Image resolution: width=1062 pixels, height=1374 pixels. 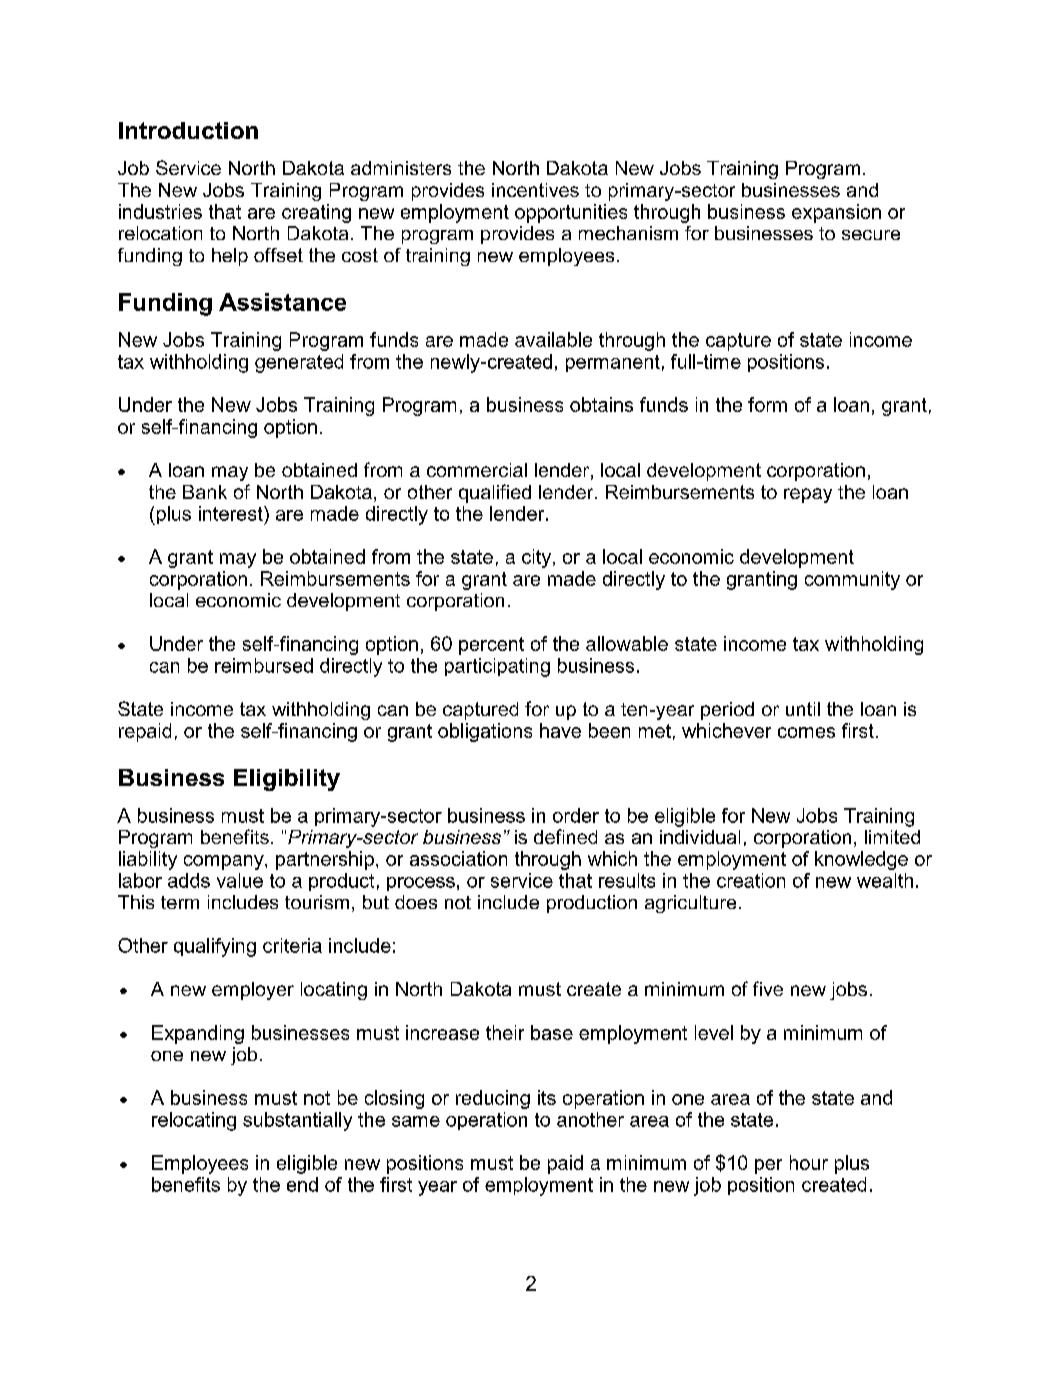 What do you see at coordinates (836, 213) in the screenshot?
I see `expansion` at bounding box center [836, 213].
